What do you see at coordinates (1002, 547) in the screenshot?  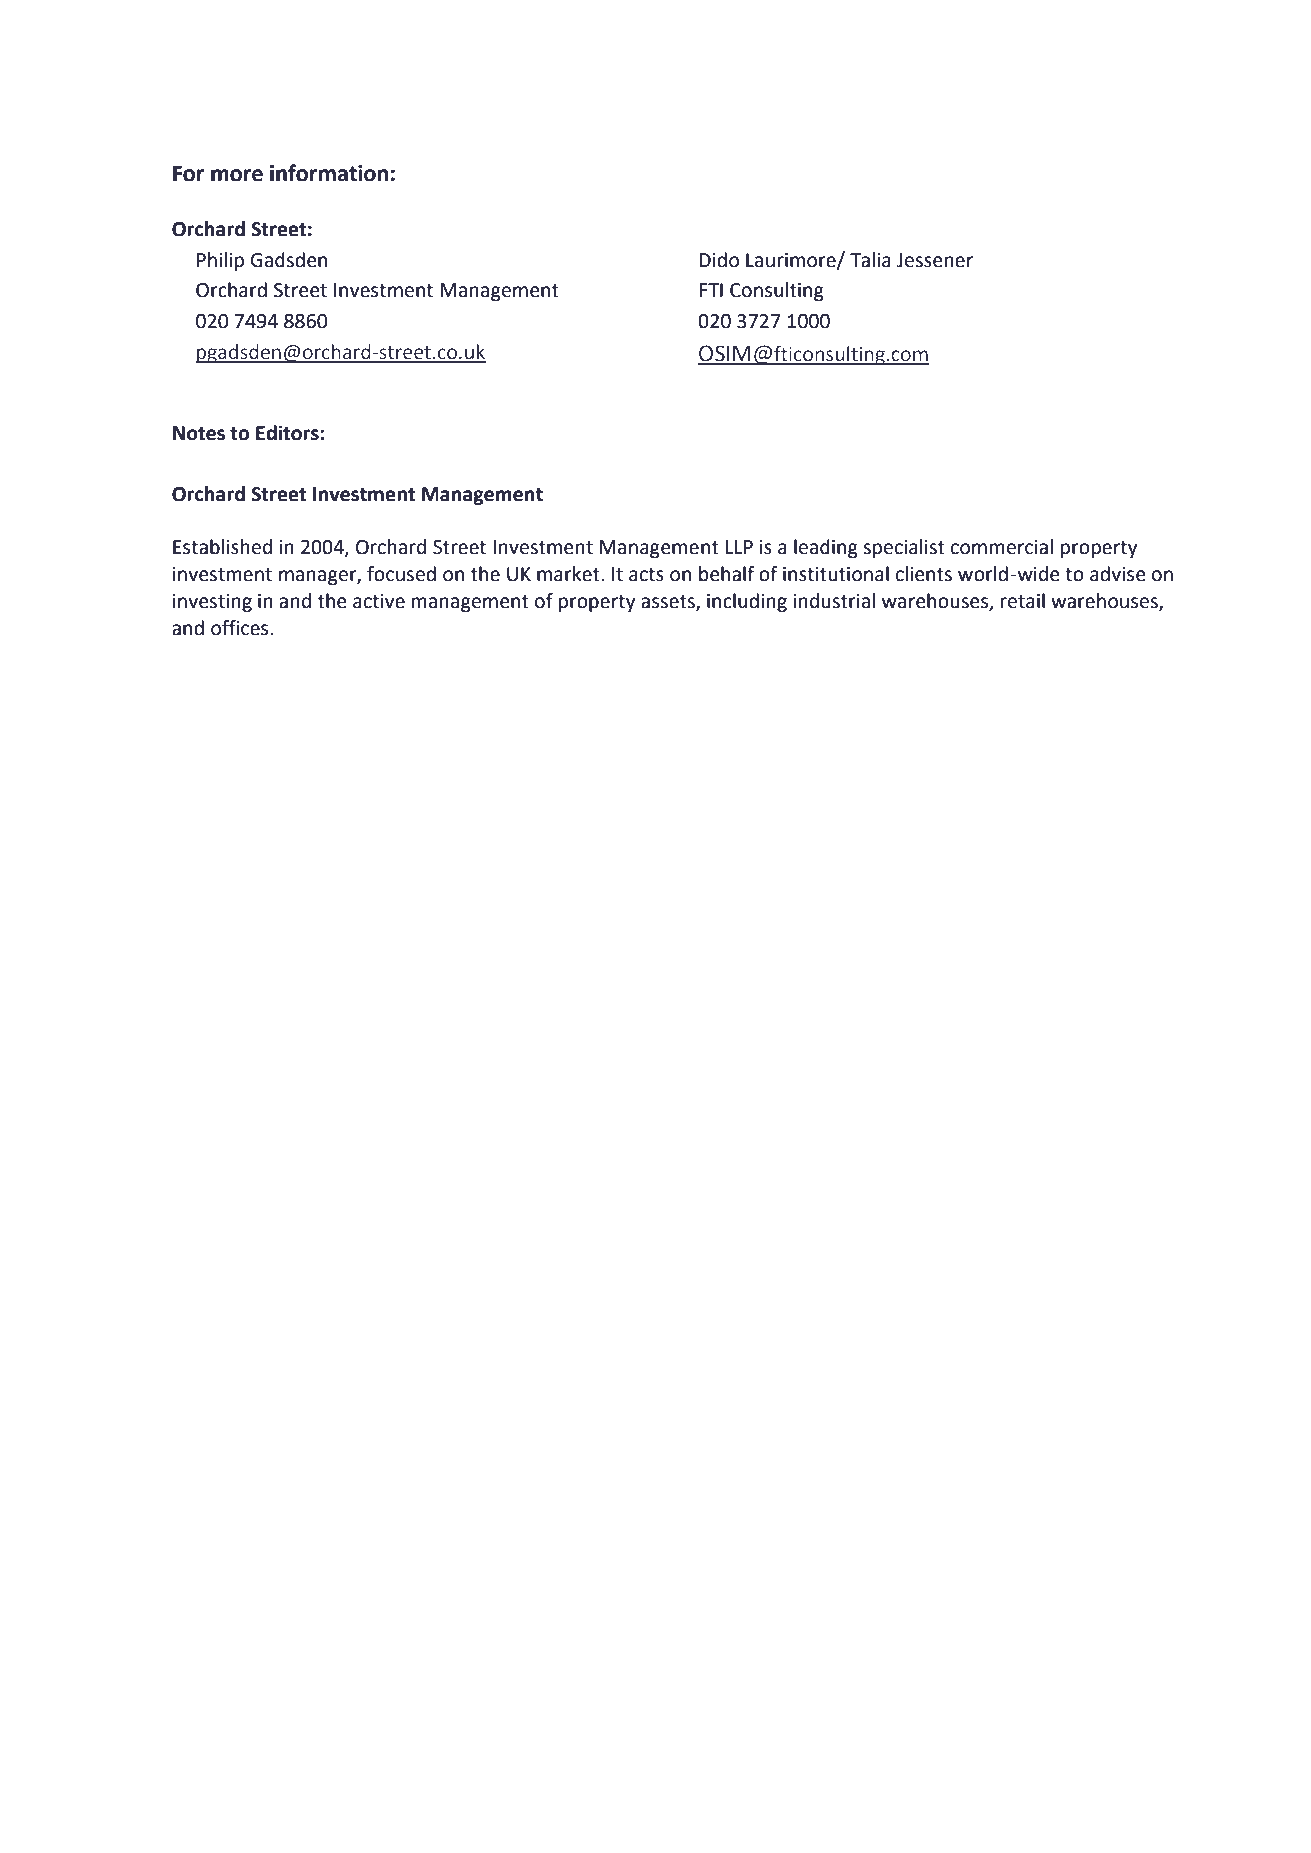 I see `commercial` at bounding box center [1002, 547].
